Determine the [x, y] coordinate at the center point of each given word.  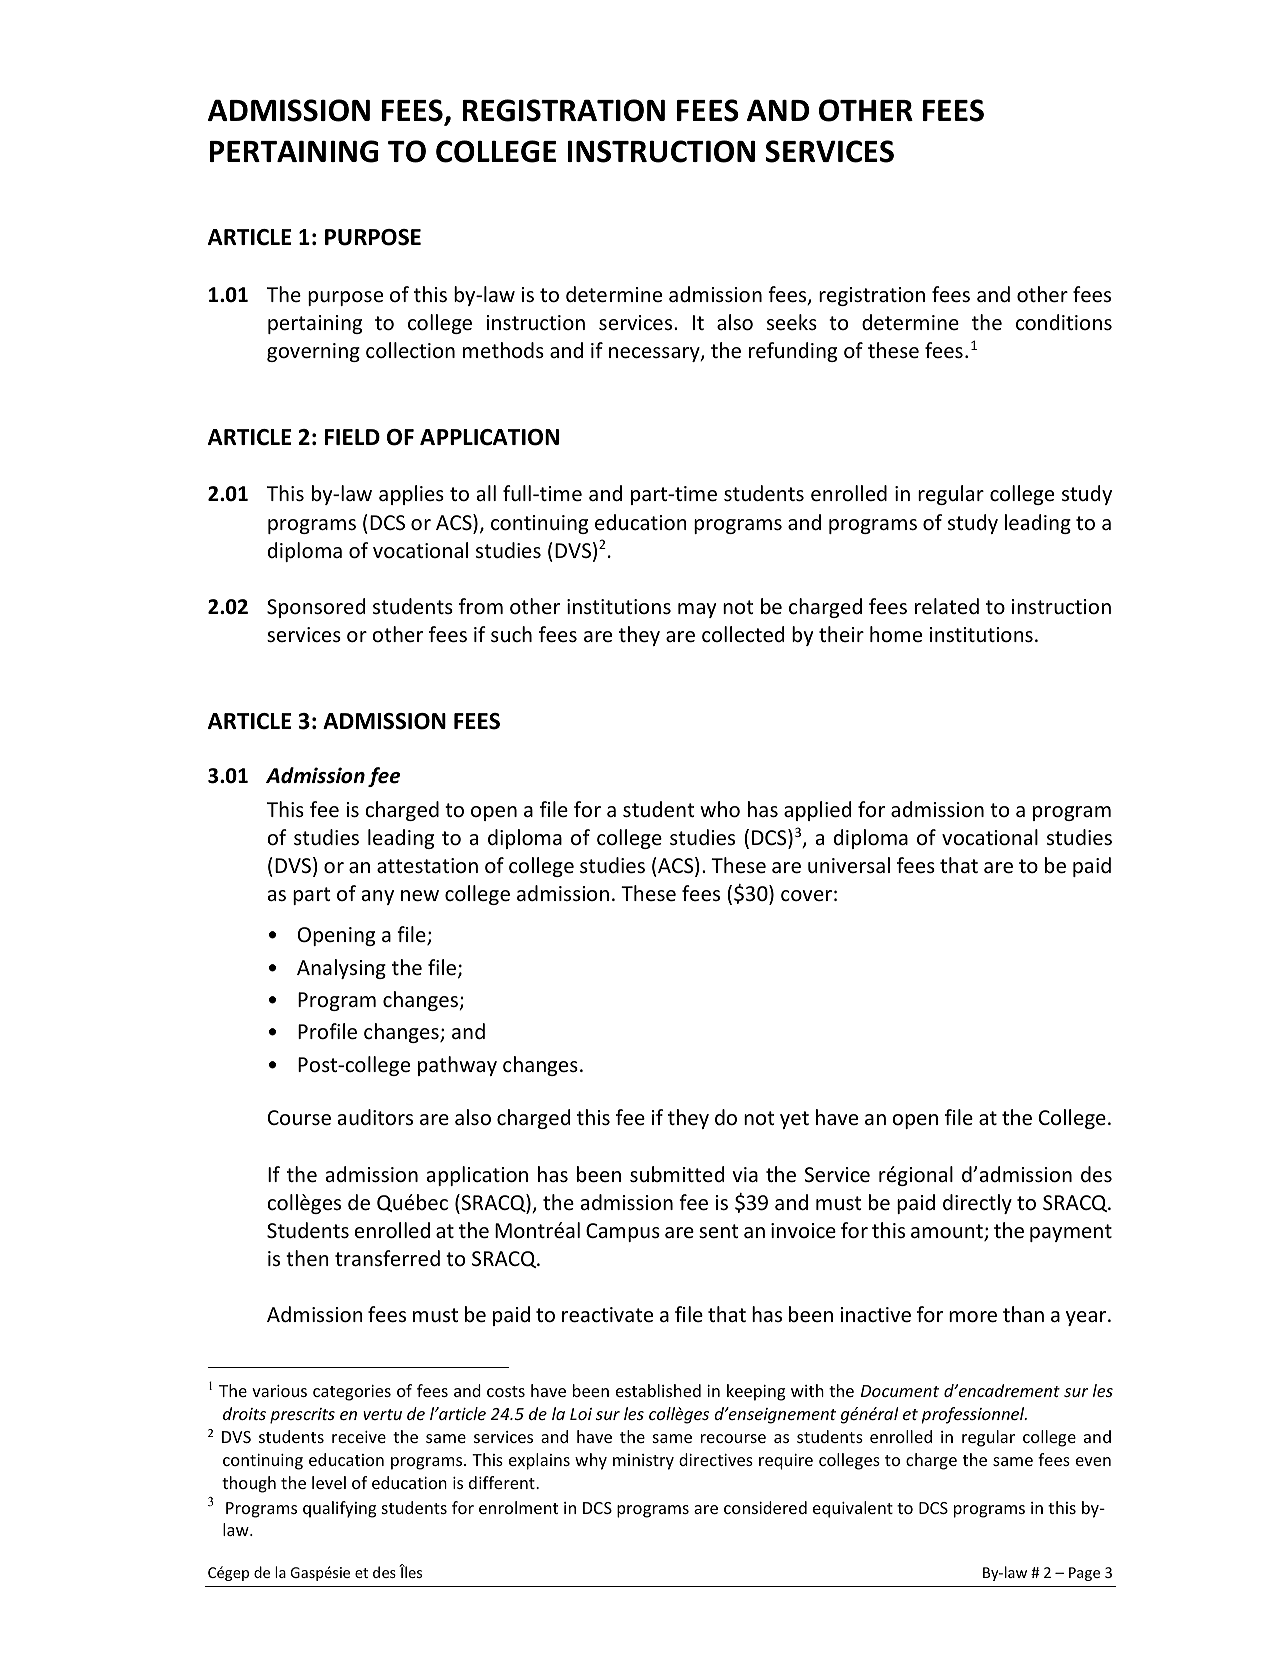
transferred [387, 1258]
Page [1084, 1574]
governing [313, 352]
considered [765, 1507]
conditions [1064, 322]
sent [718, 1231]
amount [948, 1232]
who [720, 809]
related [947, 606]
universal [849, 865]
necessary [655, 354]
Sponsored [316, 608]
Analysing [341, 969]
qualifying [339, 1509]
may [697, 610]
